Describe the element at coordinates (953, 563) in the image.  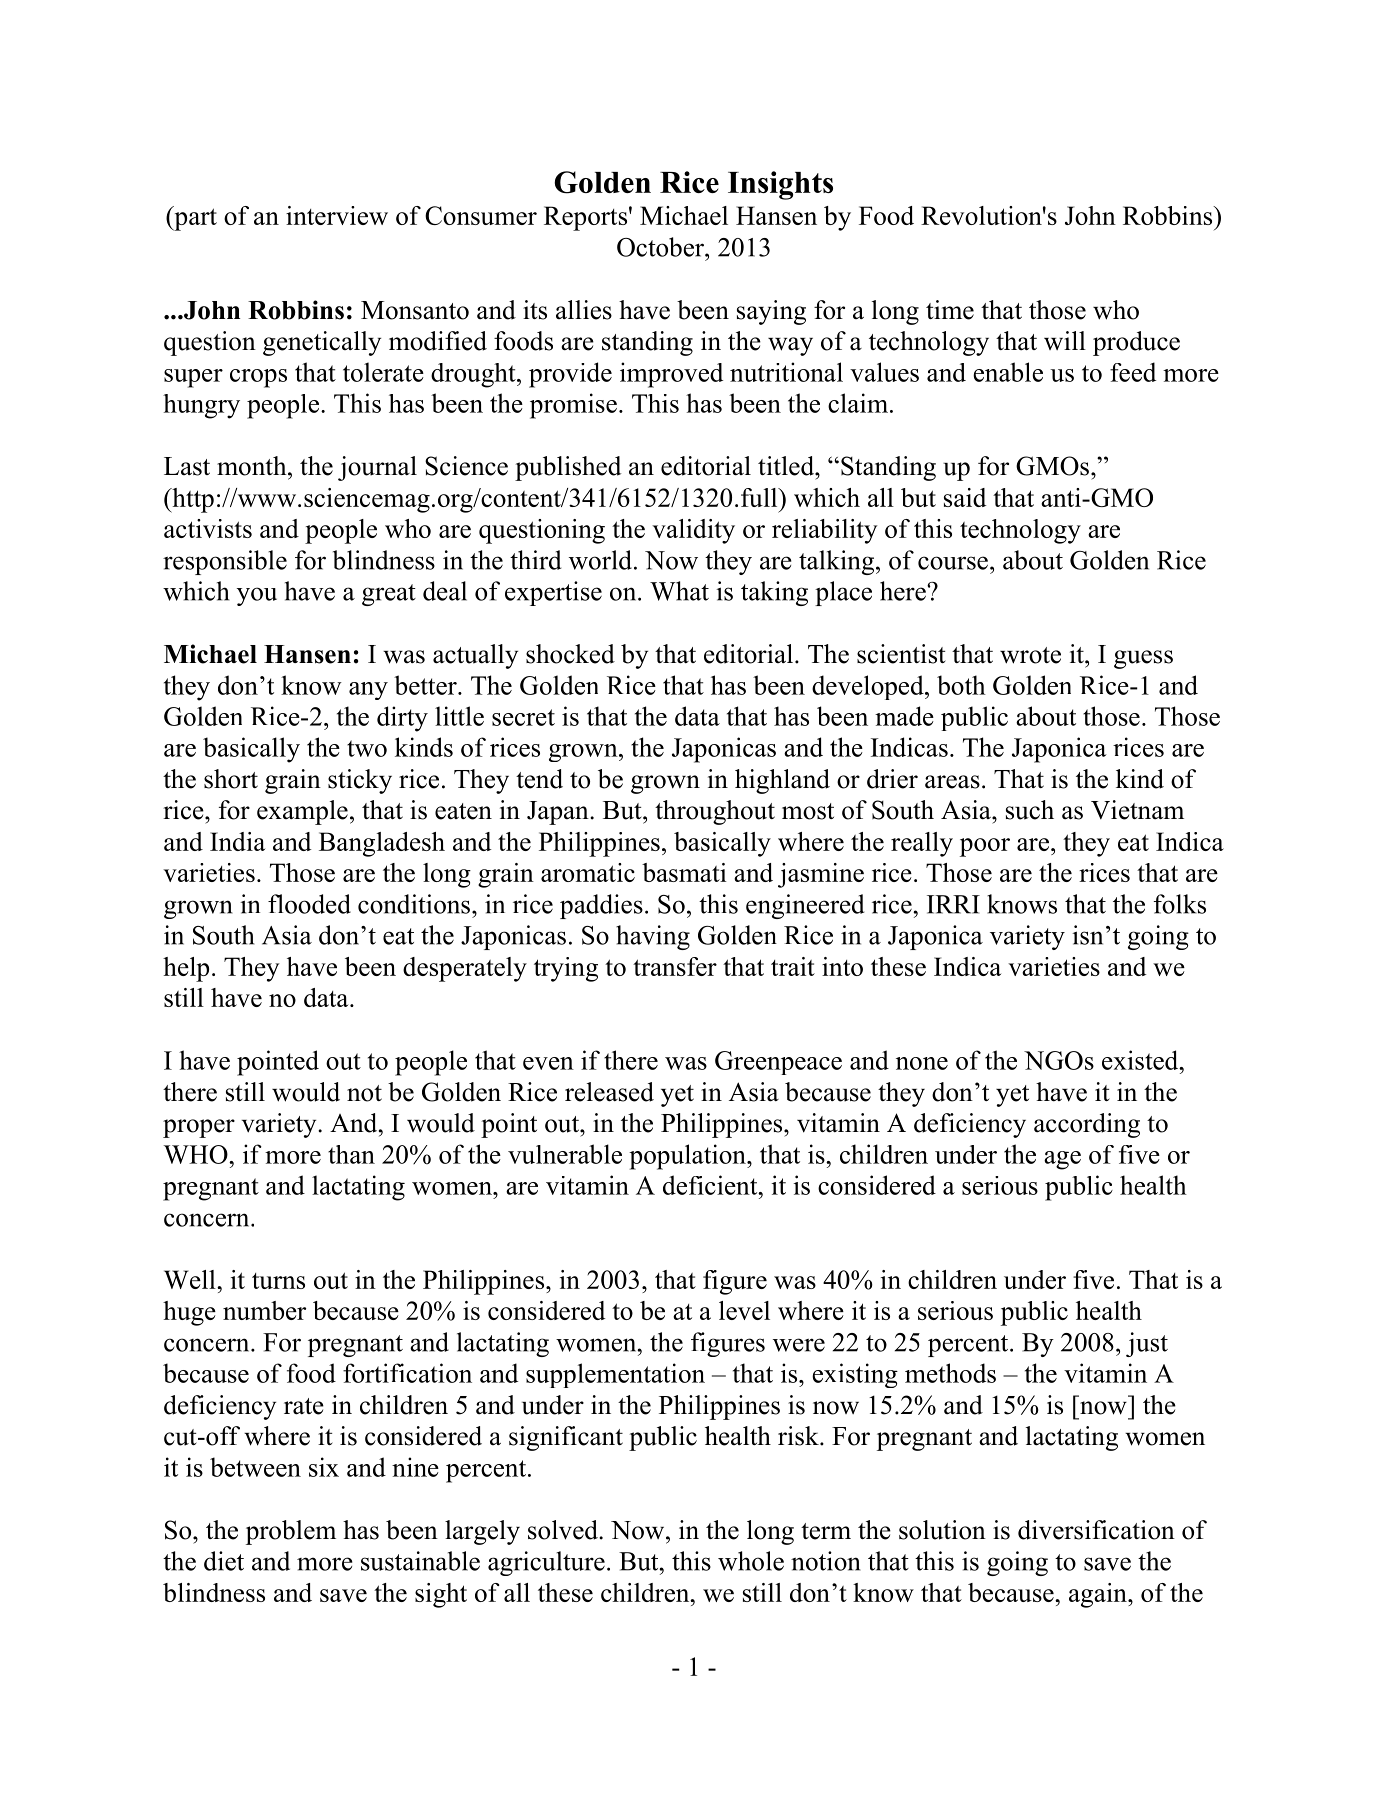
I see `course` at that location.
